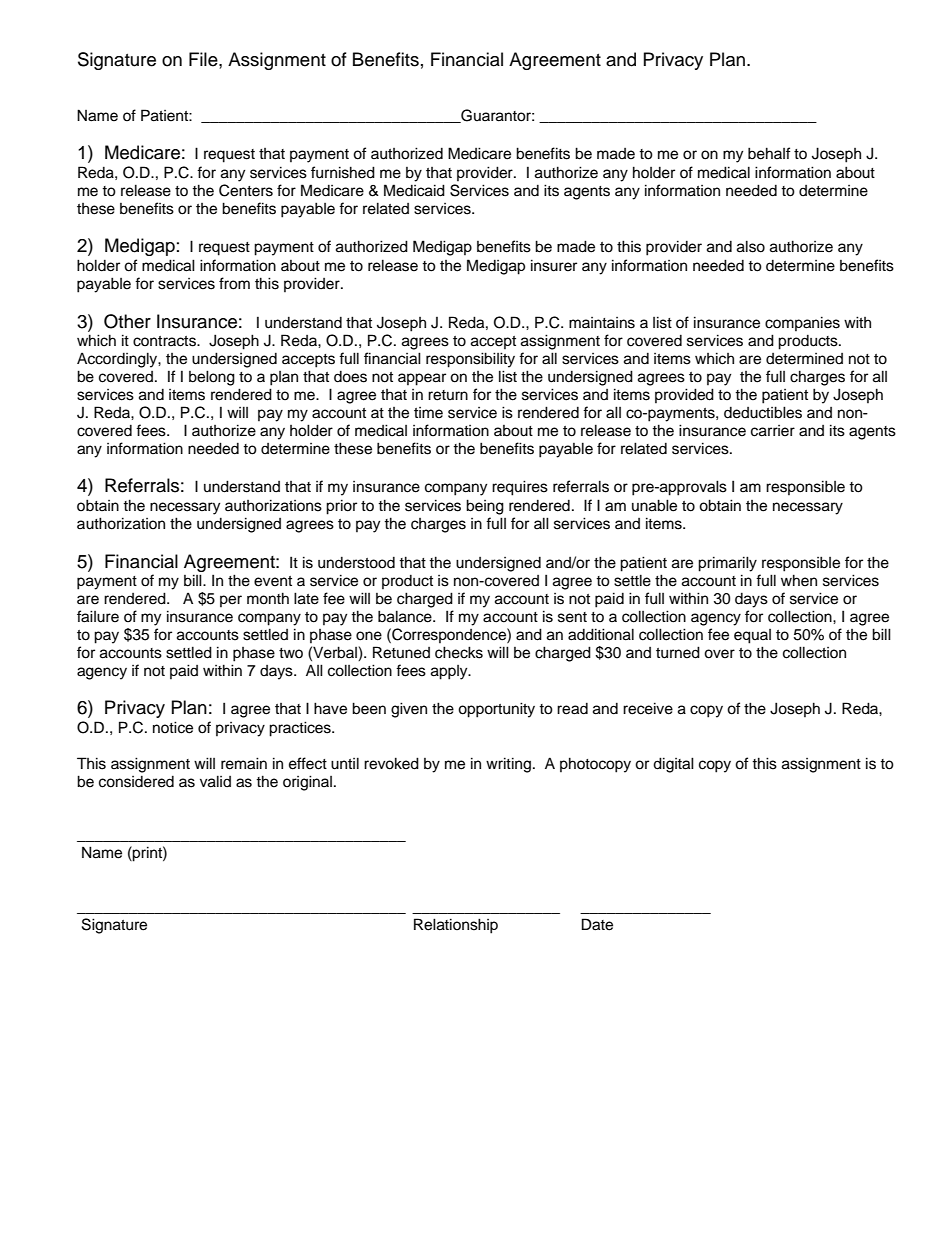  I want to click on Relationship, so click(456, 926).
